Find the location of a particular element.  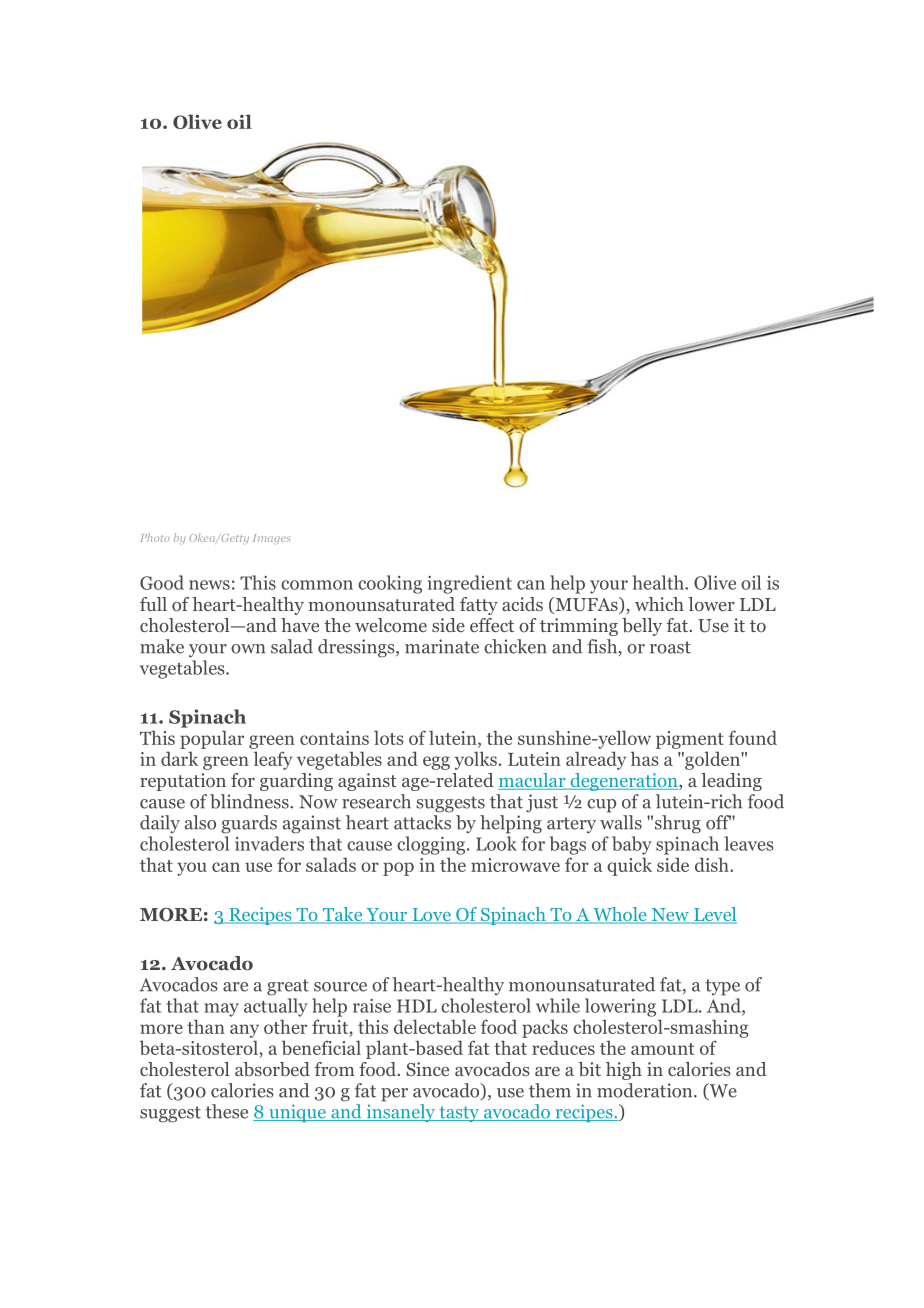

popular is located at coordinates (212, 739).
